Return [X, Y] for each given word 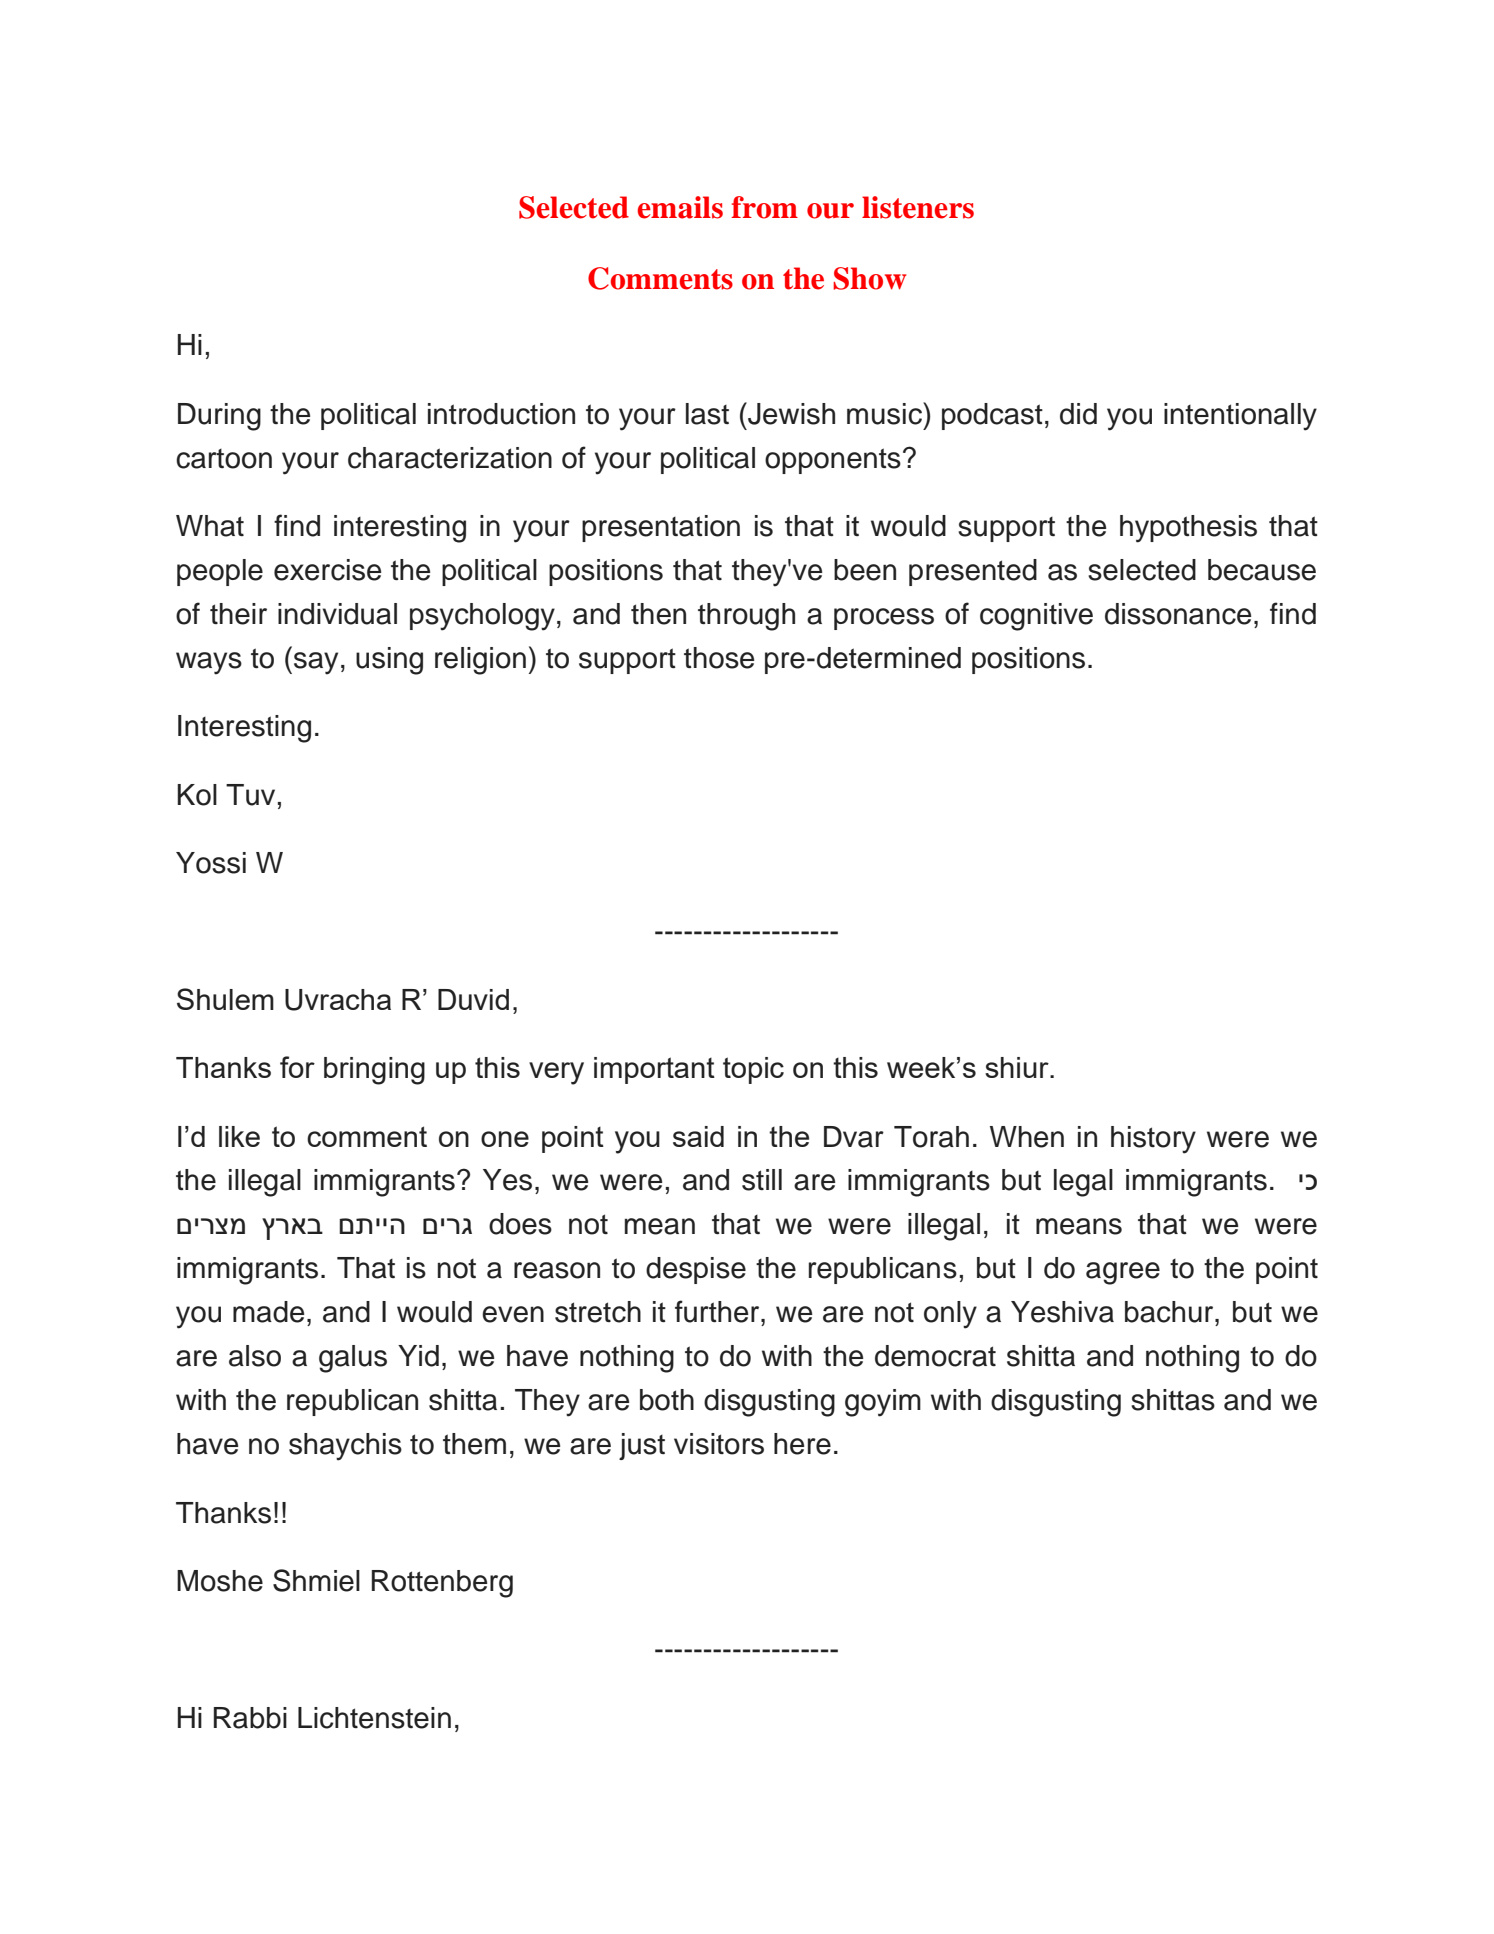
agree [1123, 1273]
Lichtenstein [374, 1718]
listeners [918, 207]
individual [337, 614]
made [268, 1312]
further [718, 1311]
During [219, 417]
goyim [883, 1403]
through [746, 617]
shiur [1018, 1067]
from [764, 207]
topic [753, 1070]
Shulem [225, 999]
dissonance [1178, 614]
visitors [719, 1444]
